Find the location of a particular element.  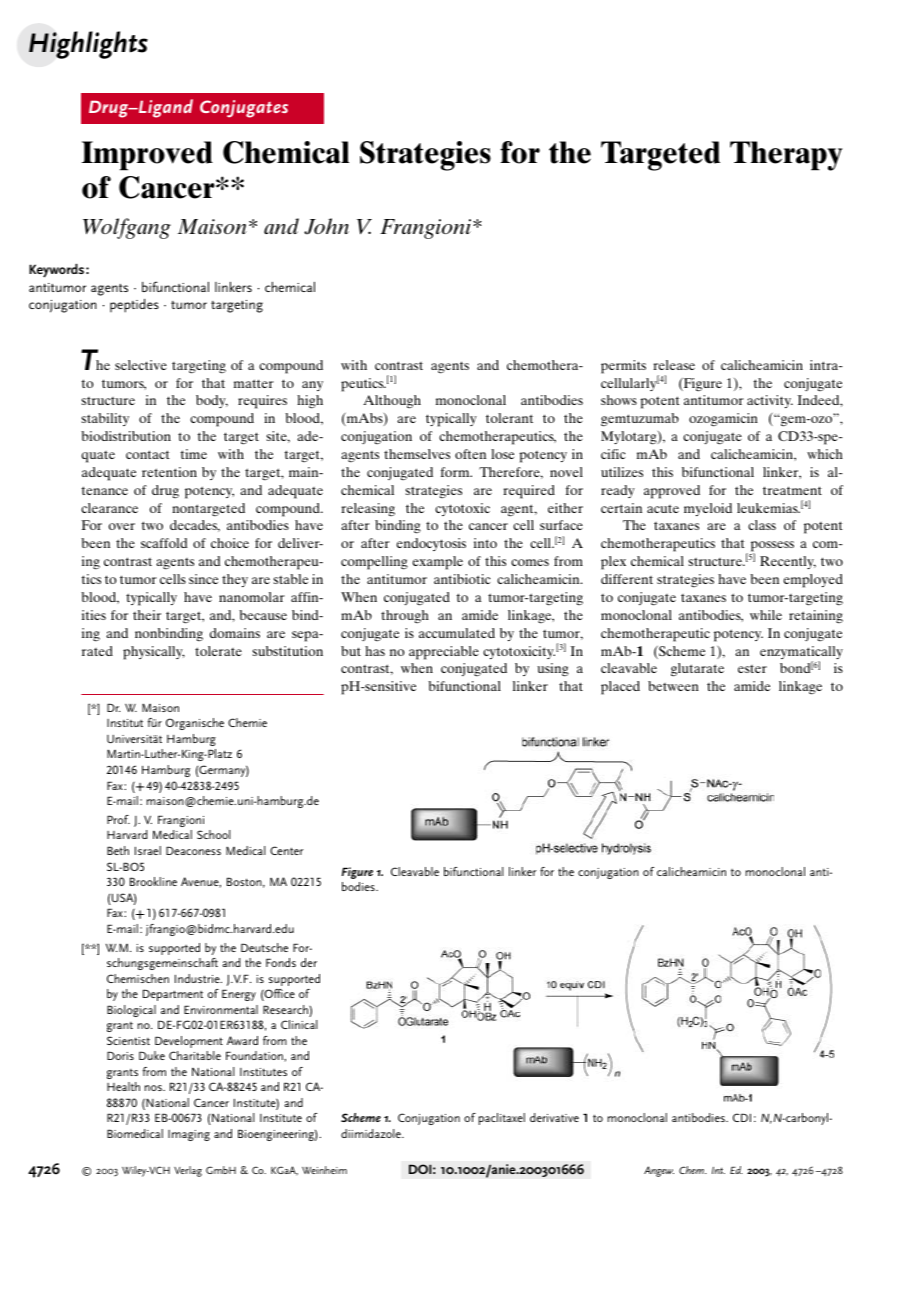

CDI is located at coordinates (742, 1117).
